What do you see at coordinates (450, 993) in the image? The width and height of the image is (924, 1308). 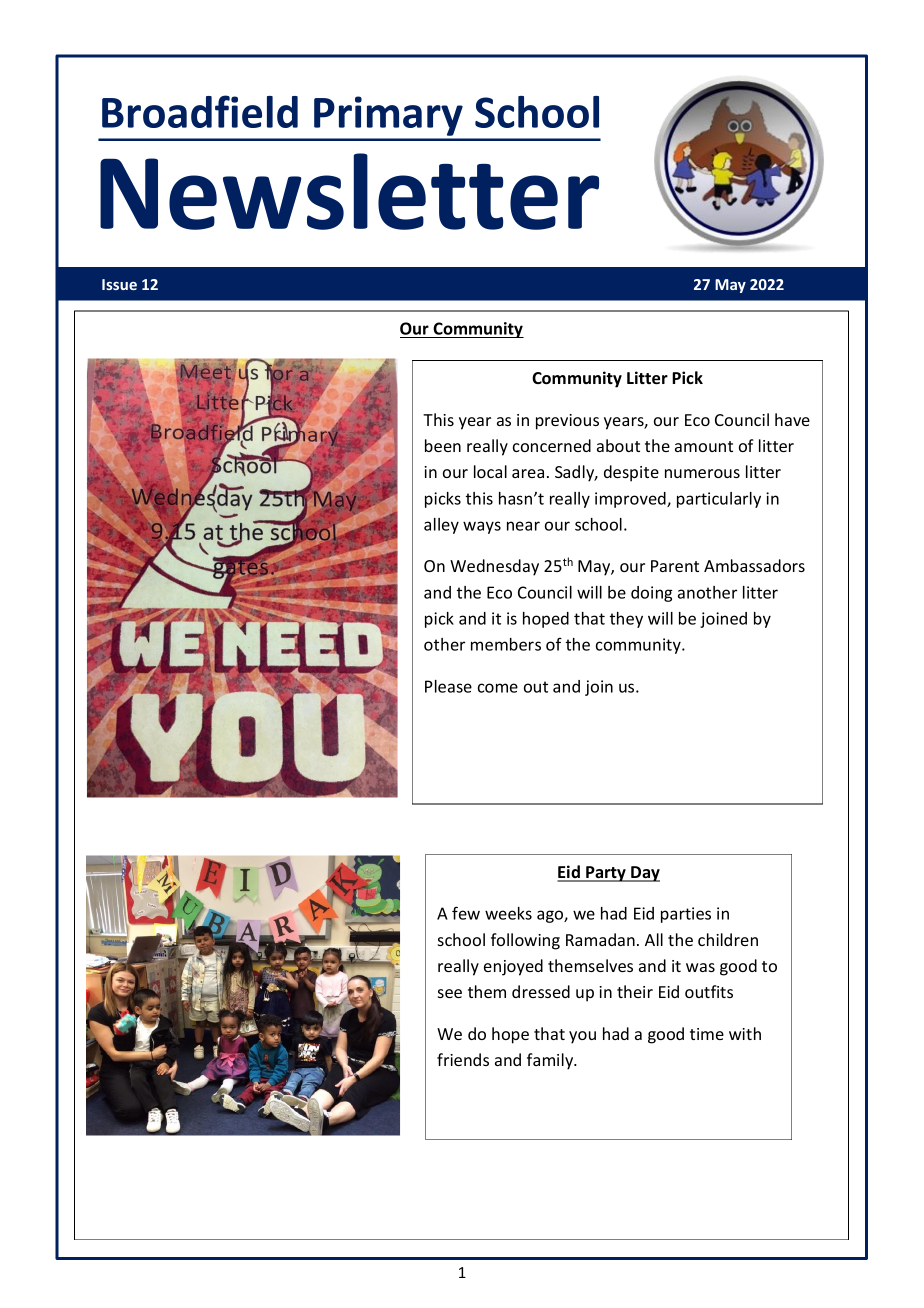 I see `see` at bounding box center [450, 993].
